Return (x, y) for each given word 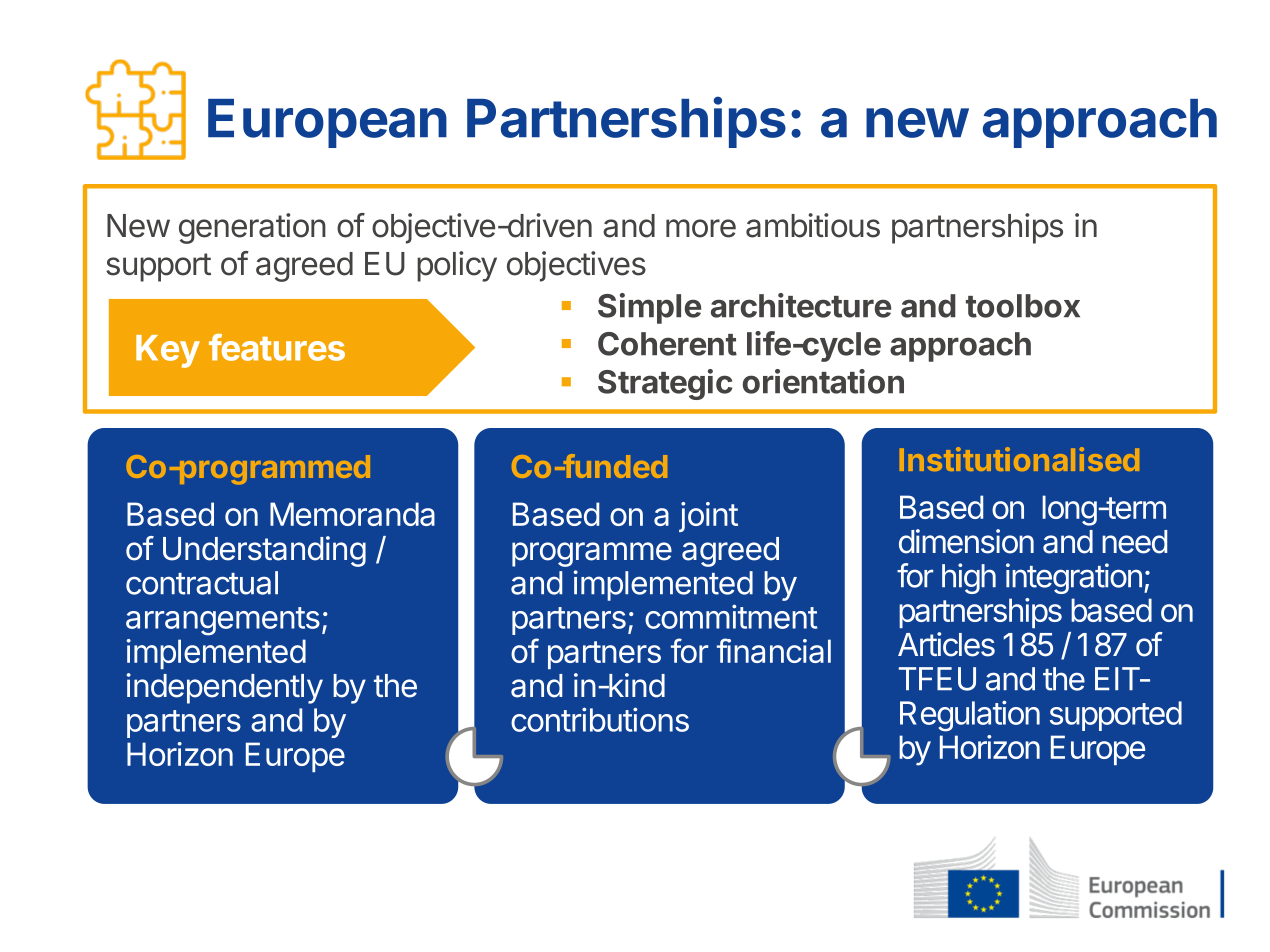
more (701, 228)
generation (252, 228)
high (969, 578)
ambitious (813, 225)
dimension (966, 541)
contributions (600, 719)
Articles (946, 644)
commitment (731, 616)
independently (225, 688)
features (277, 347)
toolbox (1023, 306)
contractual (202, 583)
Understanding (264, 551)
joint (708, 517)
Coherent (667, 344)
